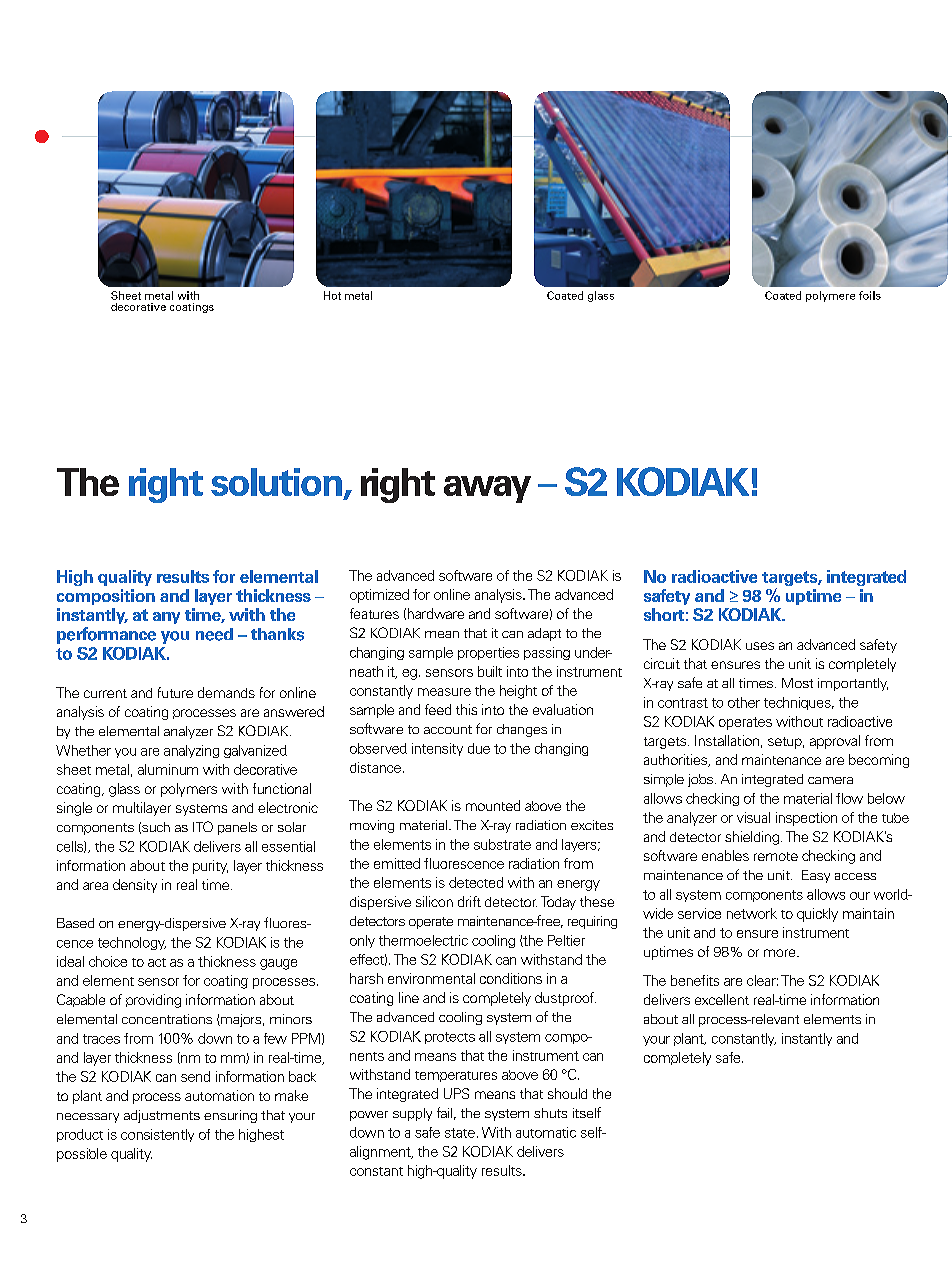 Image resolution: width=952 pixels, height=1266 pixels. What do you see at coordinates (332, 295) in the screenshot?
I see `Hot` at bounding box center [332, 295].
